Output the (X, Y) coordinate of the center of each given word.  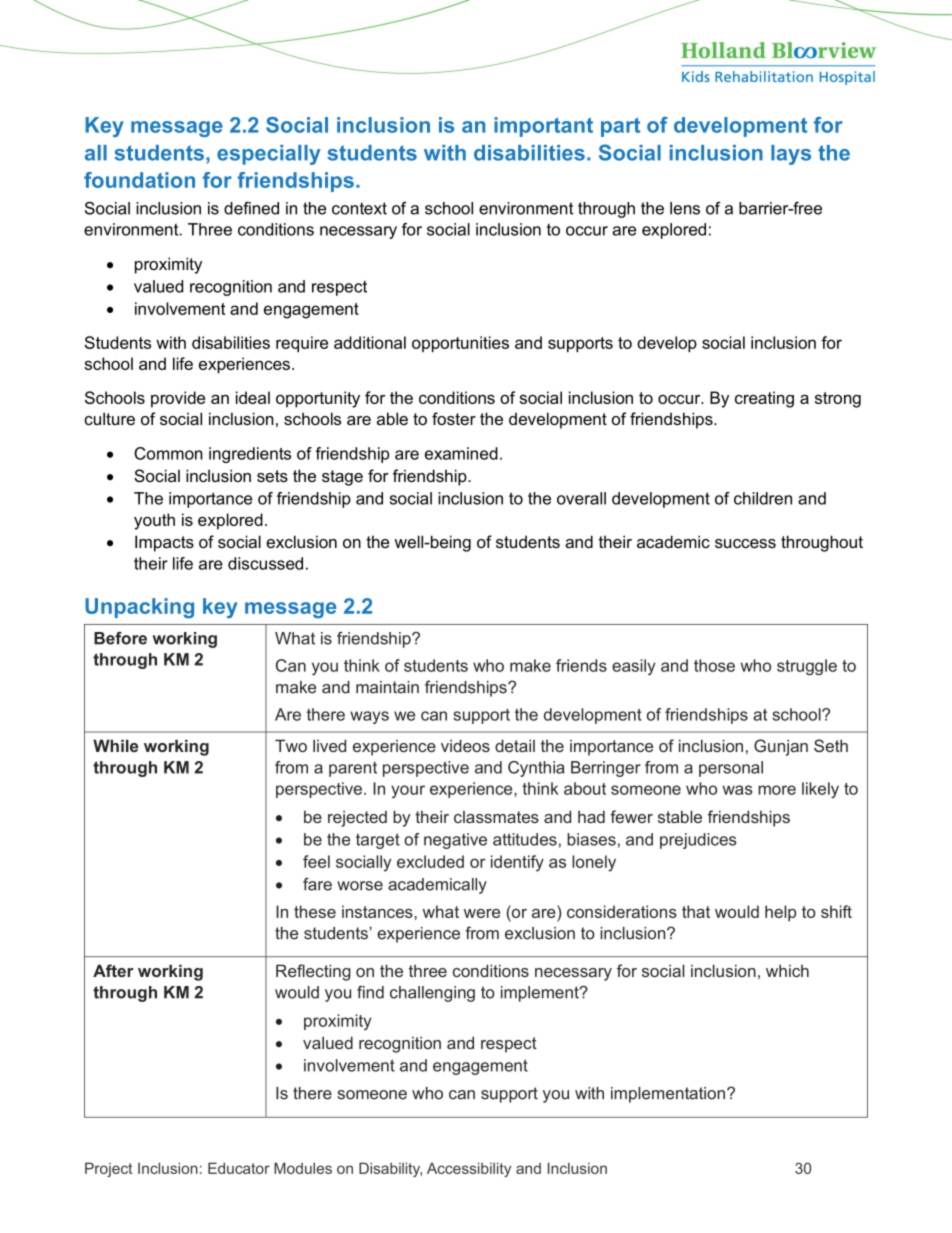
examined (461, 453)
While (115, 745)
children (763, 498)
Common (168, 453)
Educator (239, 1168)
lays (791, 155)
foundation (139, 180)
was (737, 790)
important (543, 127)
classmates (496, 817)
